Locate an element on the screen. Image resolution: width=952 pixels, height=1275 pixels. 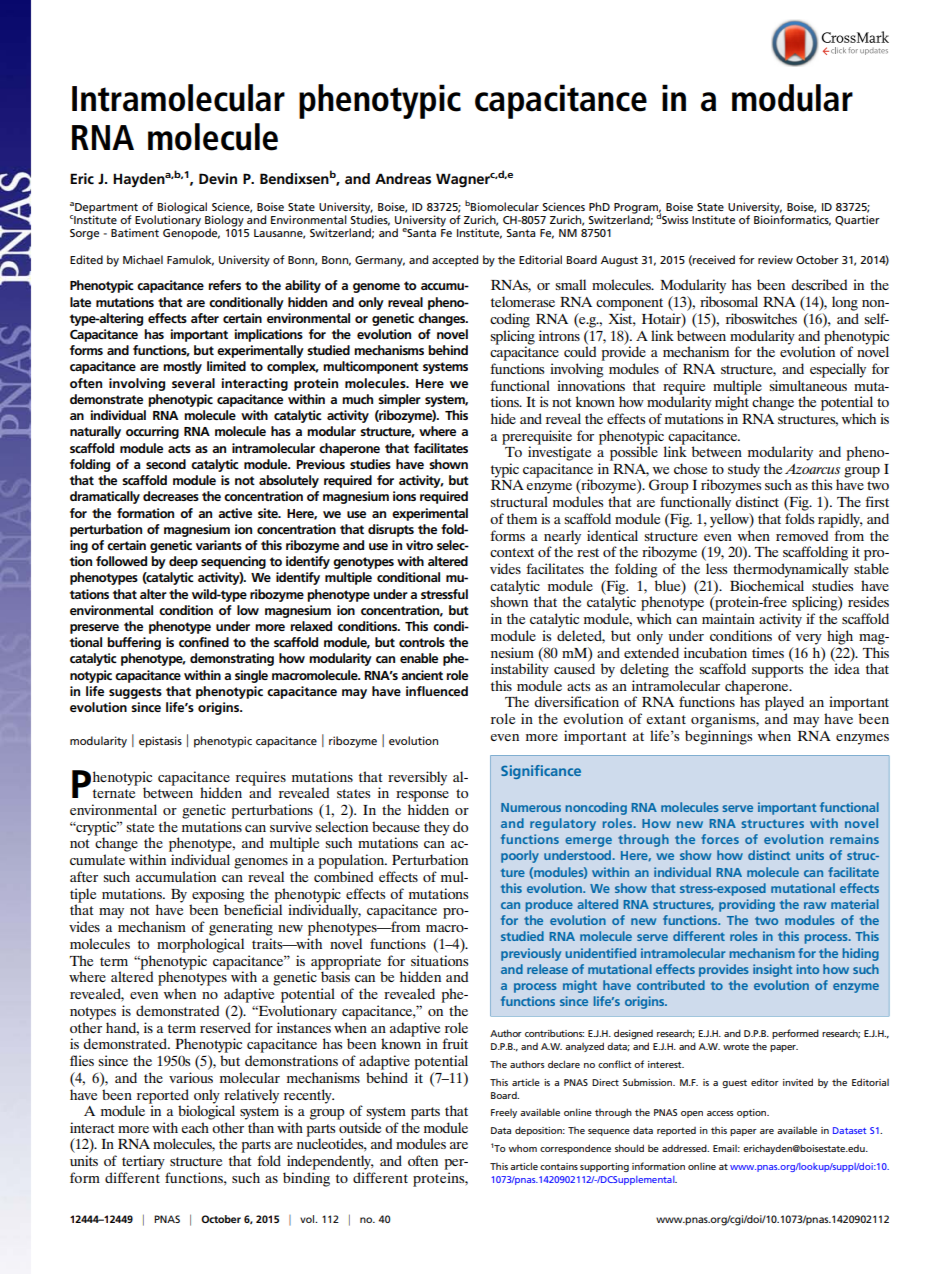
supports is located at coordinates (777, 671).
